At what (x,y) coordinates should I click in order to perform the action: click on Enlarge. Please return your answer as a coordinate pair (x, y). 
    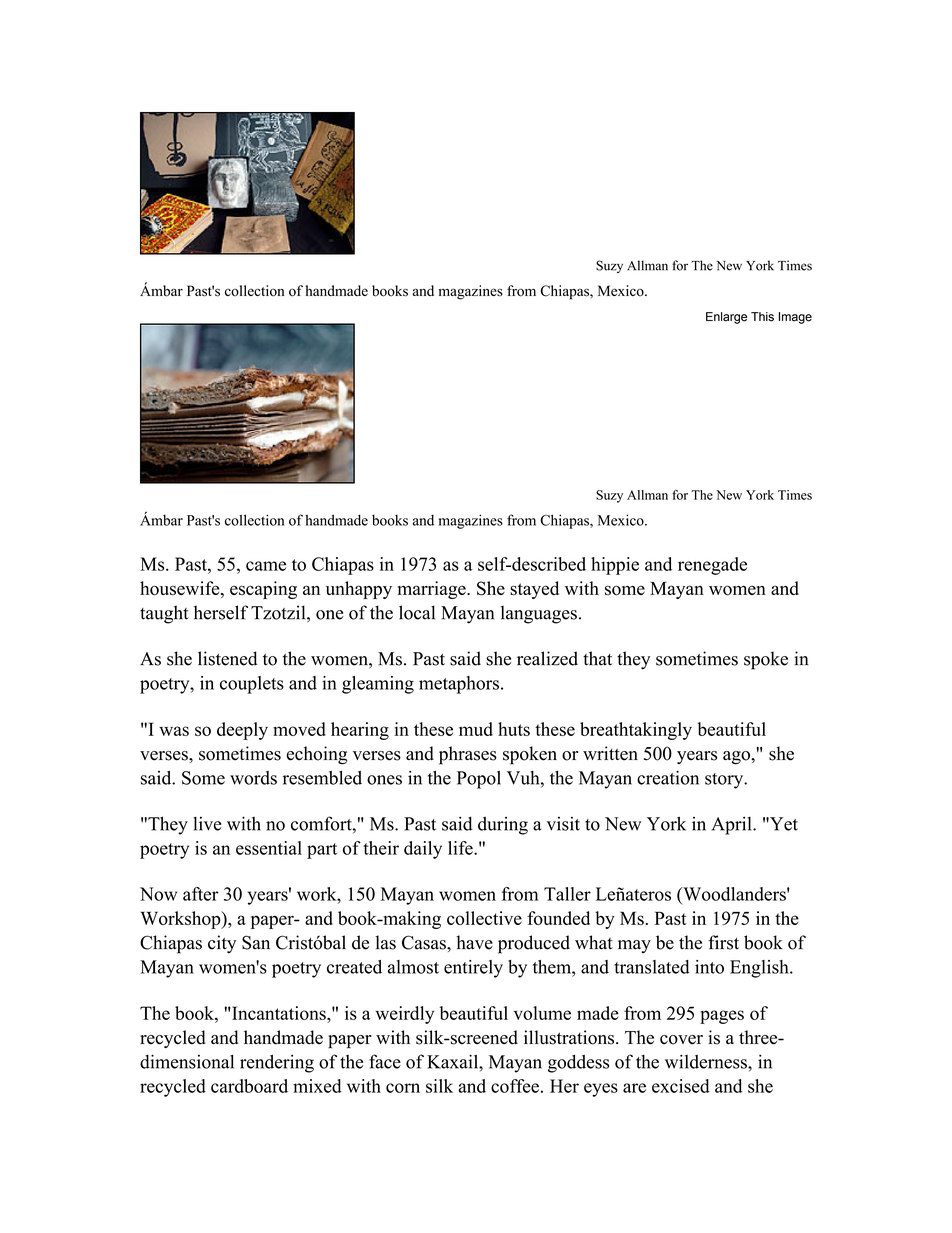
    Looking at the image, I should click on (726, 318).
